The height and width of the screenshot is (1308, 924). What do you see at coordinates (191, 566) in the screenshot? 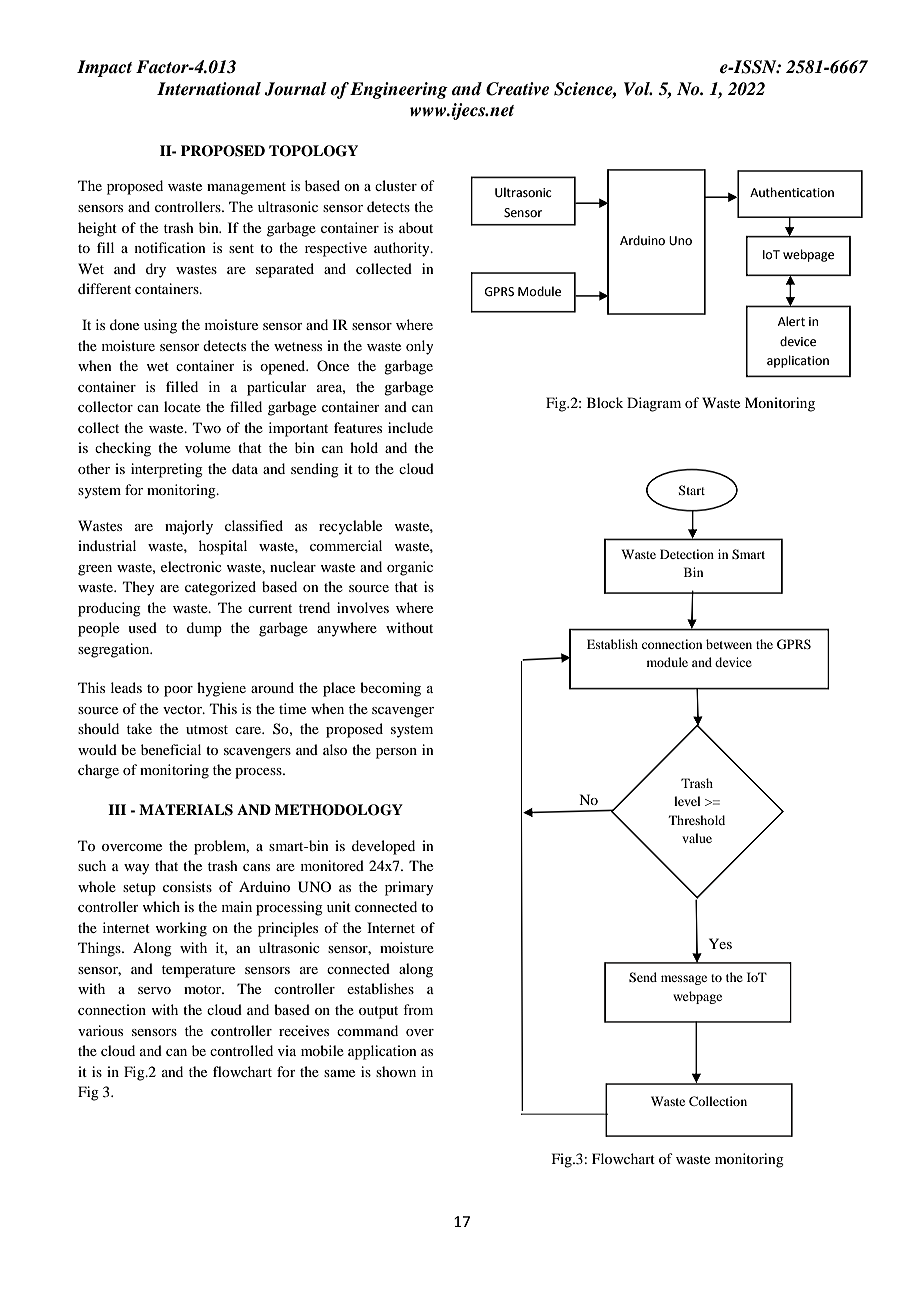
I see `electronic` at bounding box center [191, 566].
